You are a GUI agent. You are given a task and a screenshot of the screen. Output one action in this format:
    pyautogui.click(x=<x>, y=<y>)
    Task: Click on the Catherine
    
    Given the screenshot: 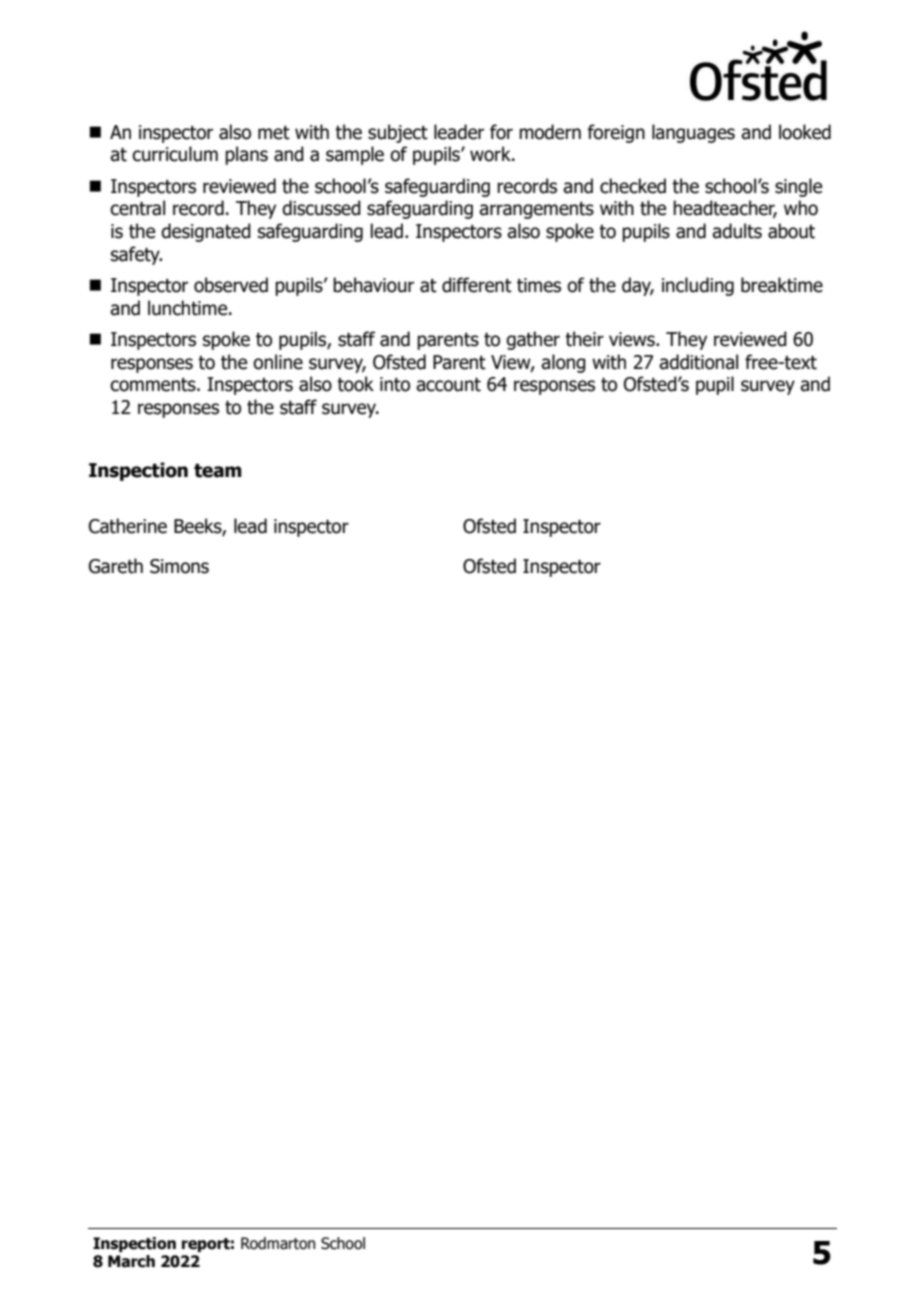 What is the action you would take?
    pyautogui.click(x=128, y=526)
